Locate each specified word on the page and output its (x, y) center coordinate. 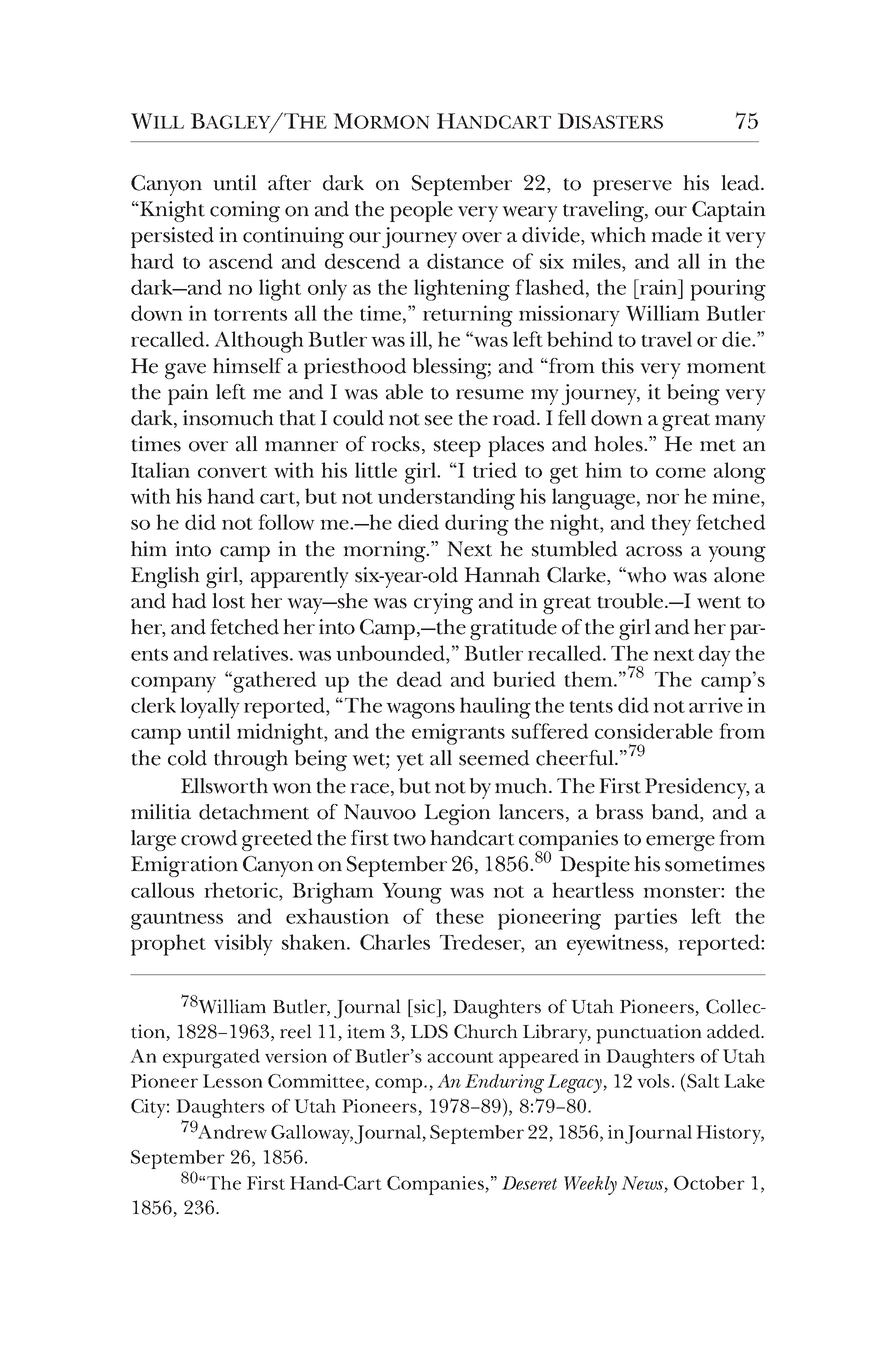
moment (726, 367)
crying (443, 603)
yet (410, 762)
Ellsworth (224, 786)
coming (245, 211)
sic (425, 1006)
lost (228, 601)
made (676, 235)
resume (490, 394)
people (421, 211)
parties (645, 919)
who (645, 575)
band (676, 813)
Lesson (233, 1081)
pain (188, 394)
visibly (243, 945)
